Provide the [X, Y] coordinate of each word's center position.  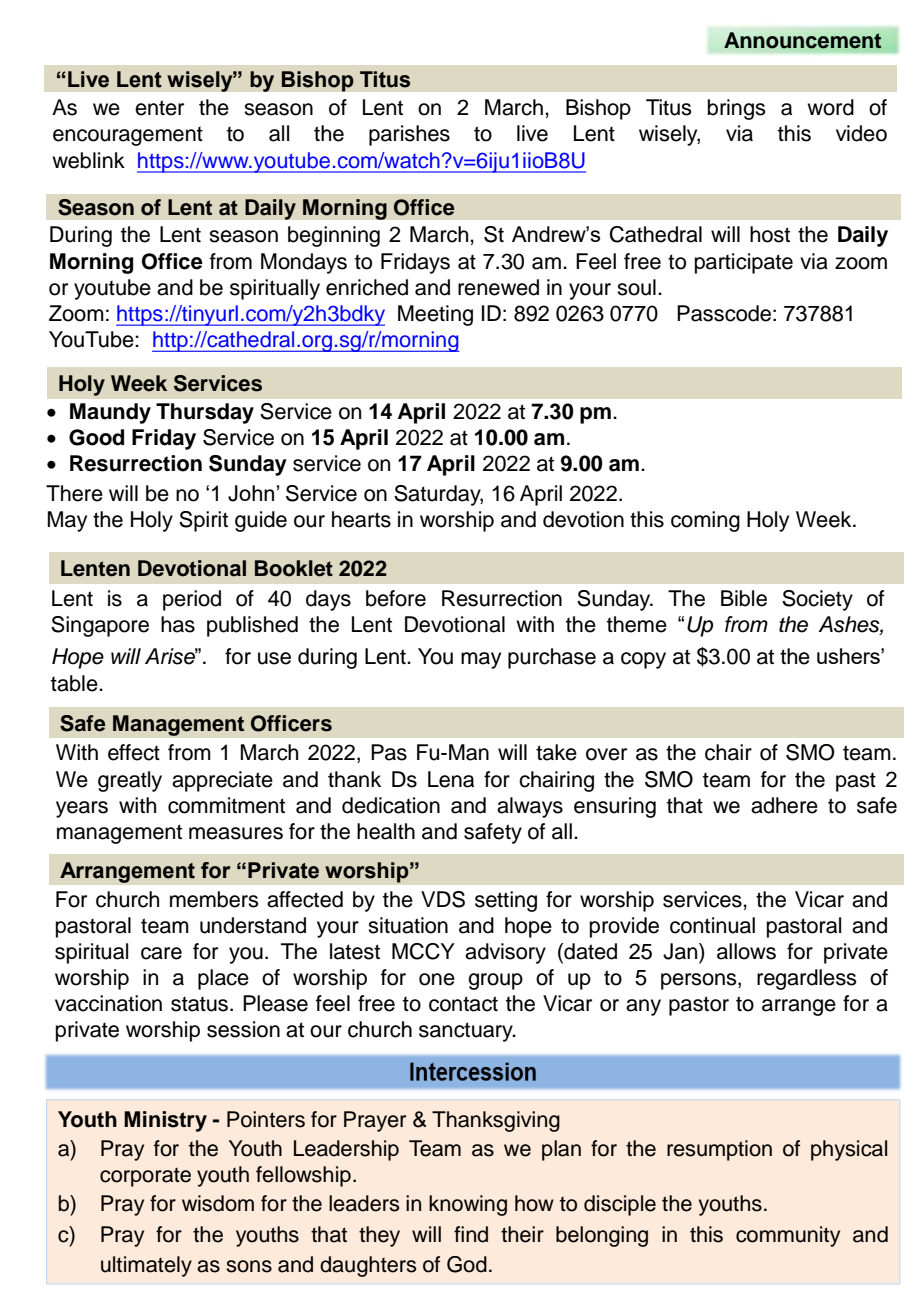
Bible [744, 598]
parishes [409, 135]
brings [737, 109]
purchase [552, 658]
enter [159, 108]
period [192, 600]
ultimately [146, 1266]
